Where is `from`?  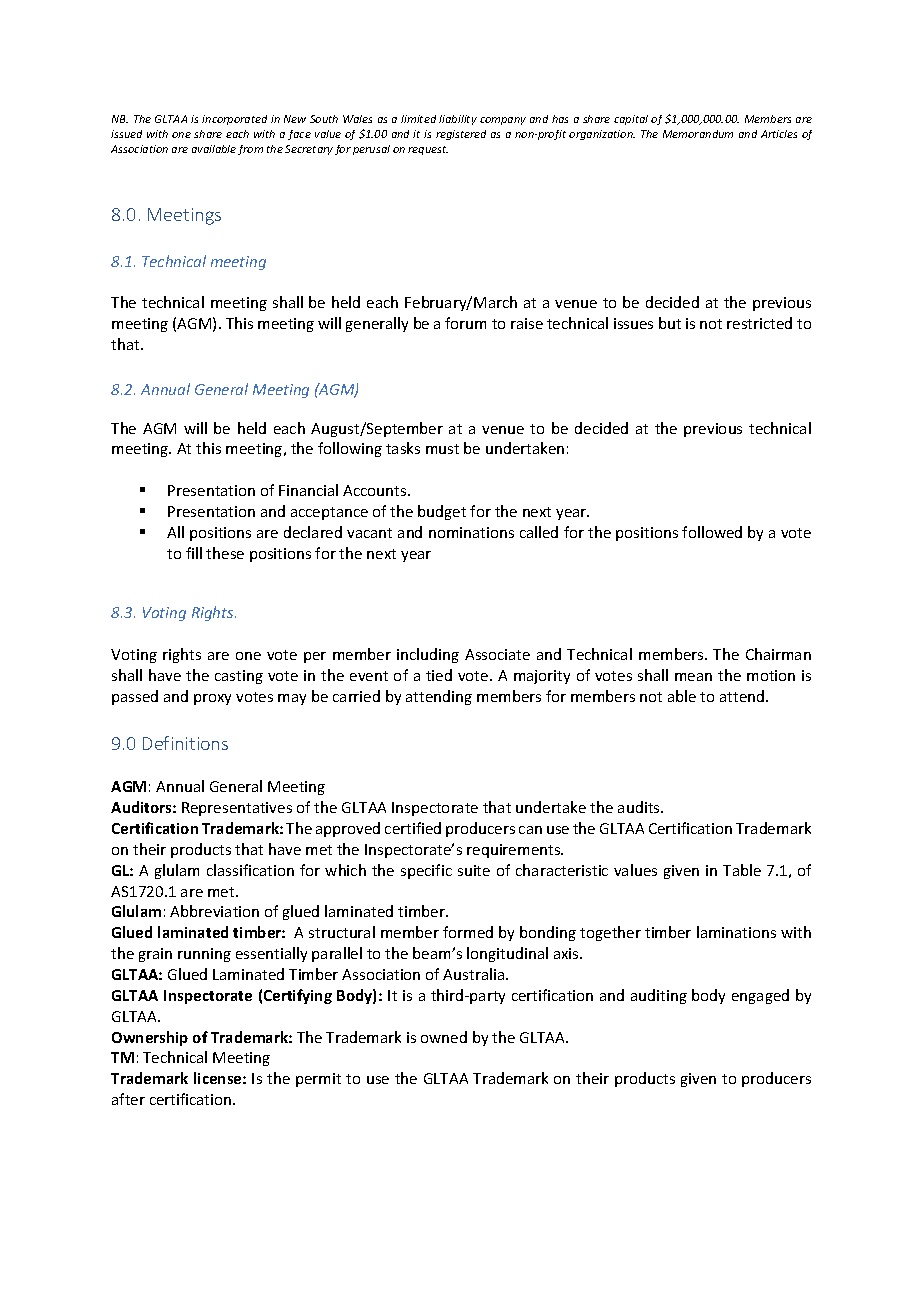
from is located at coordinates (250, 150).
